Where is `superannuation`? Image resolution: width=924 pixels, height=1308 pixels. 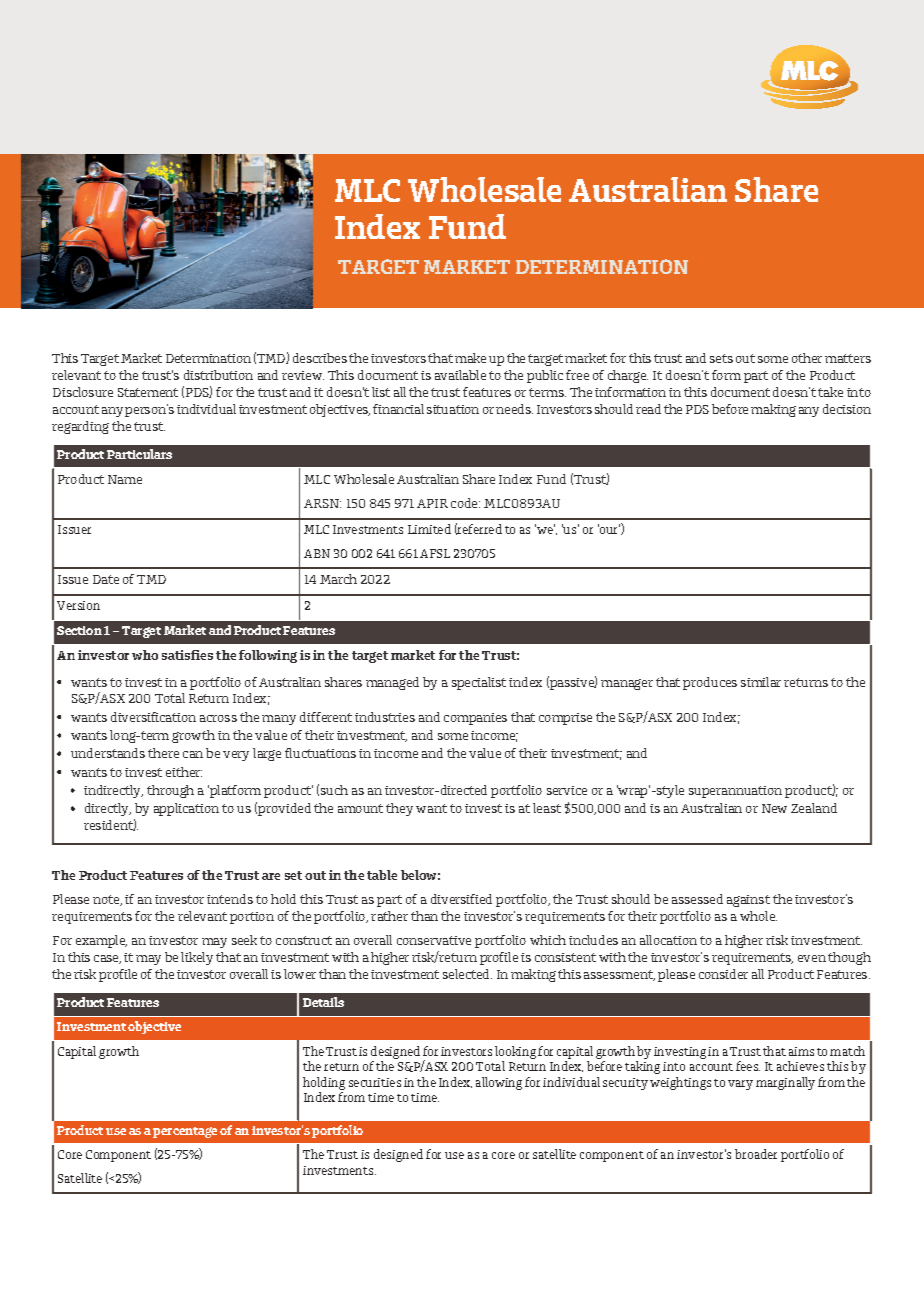
superannuation is located at coordinates (735, 792).
